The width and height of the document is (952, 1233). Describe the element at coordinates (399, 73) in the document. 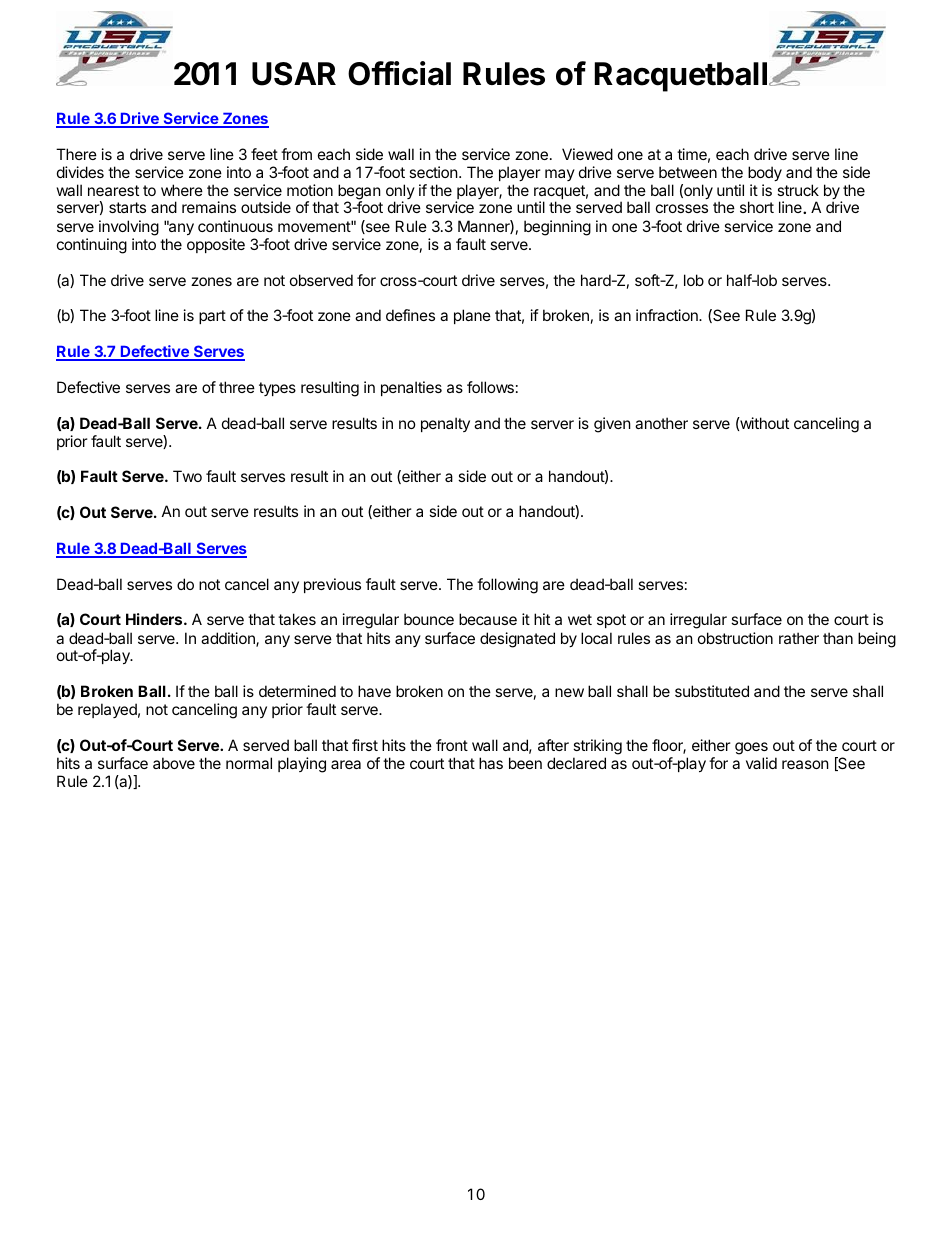

I see `Official` at that location.
